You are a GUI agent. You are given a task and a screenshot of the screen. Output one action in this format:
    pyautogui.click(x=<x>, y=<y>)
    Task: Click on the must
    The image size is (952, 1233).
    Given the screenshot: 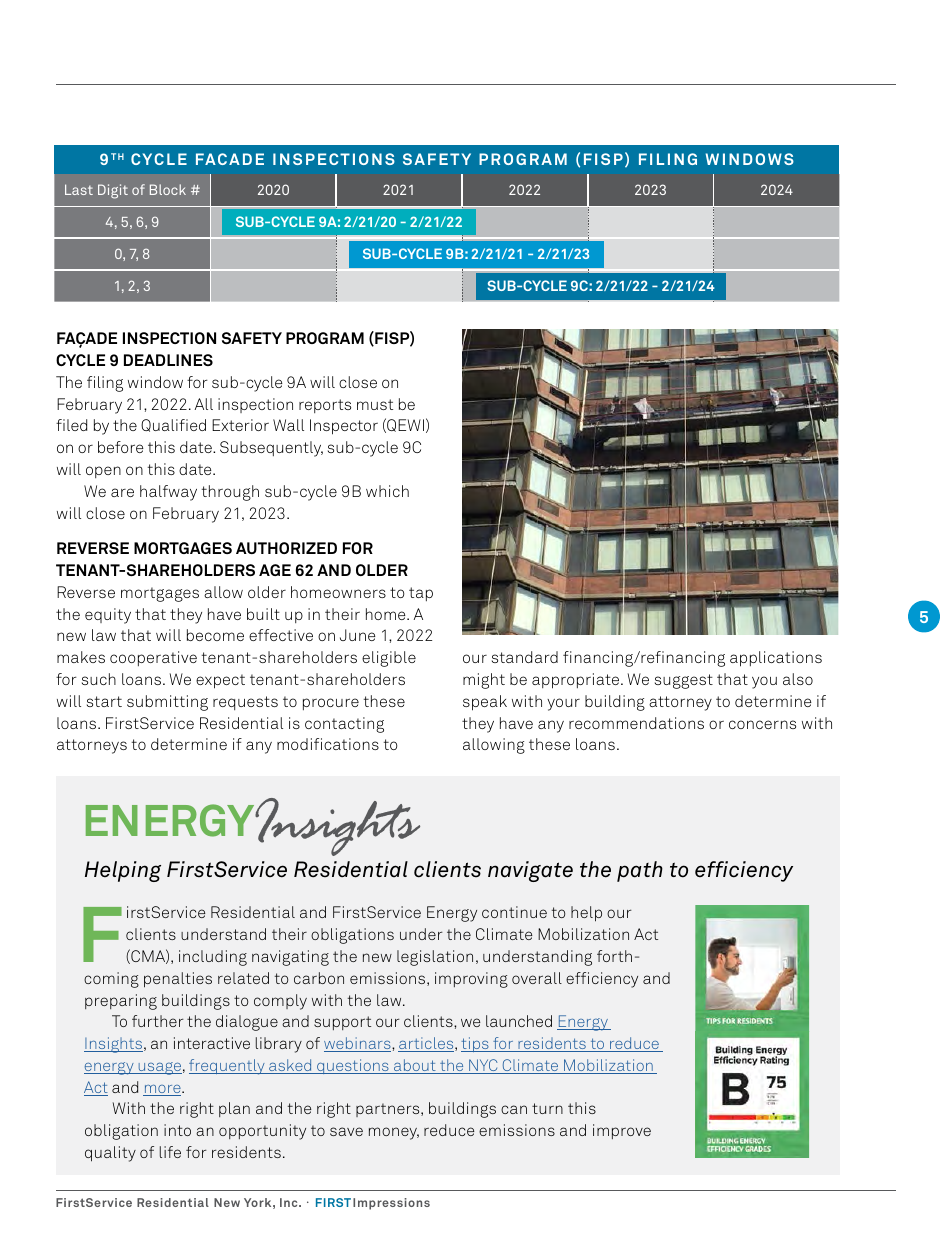 What is the action you would take?
    pyautogui.click(x=375, y=404)
